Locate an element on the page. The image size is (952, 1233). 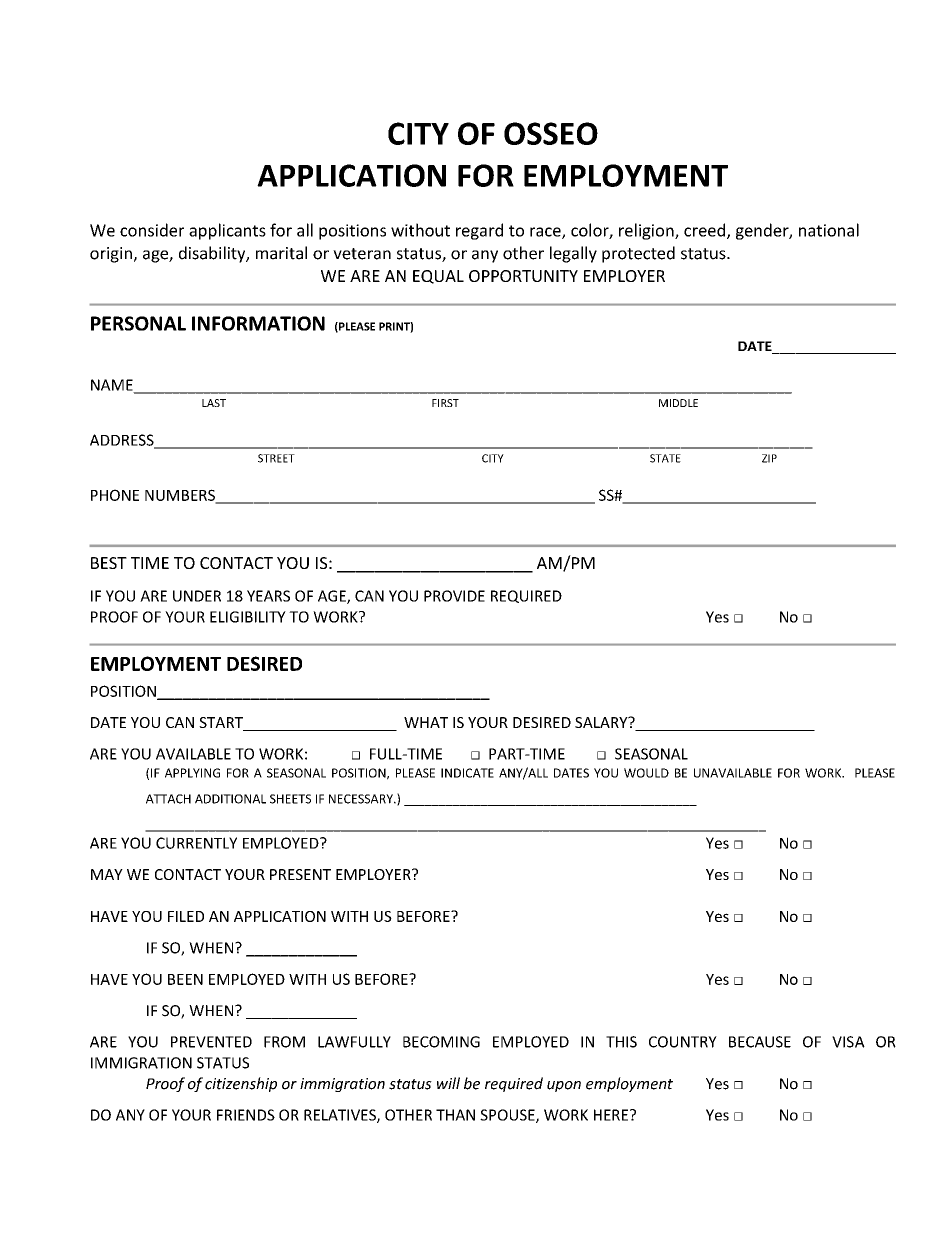
ELIGIBILITY is located at coordinates (248, 617).
